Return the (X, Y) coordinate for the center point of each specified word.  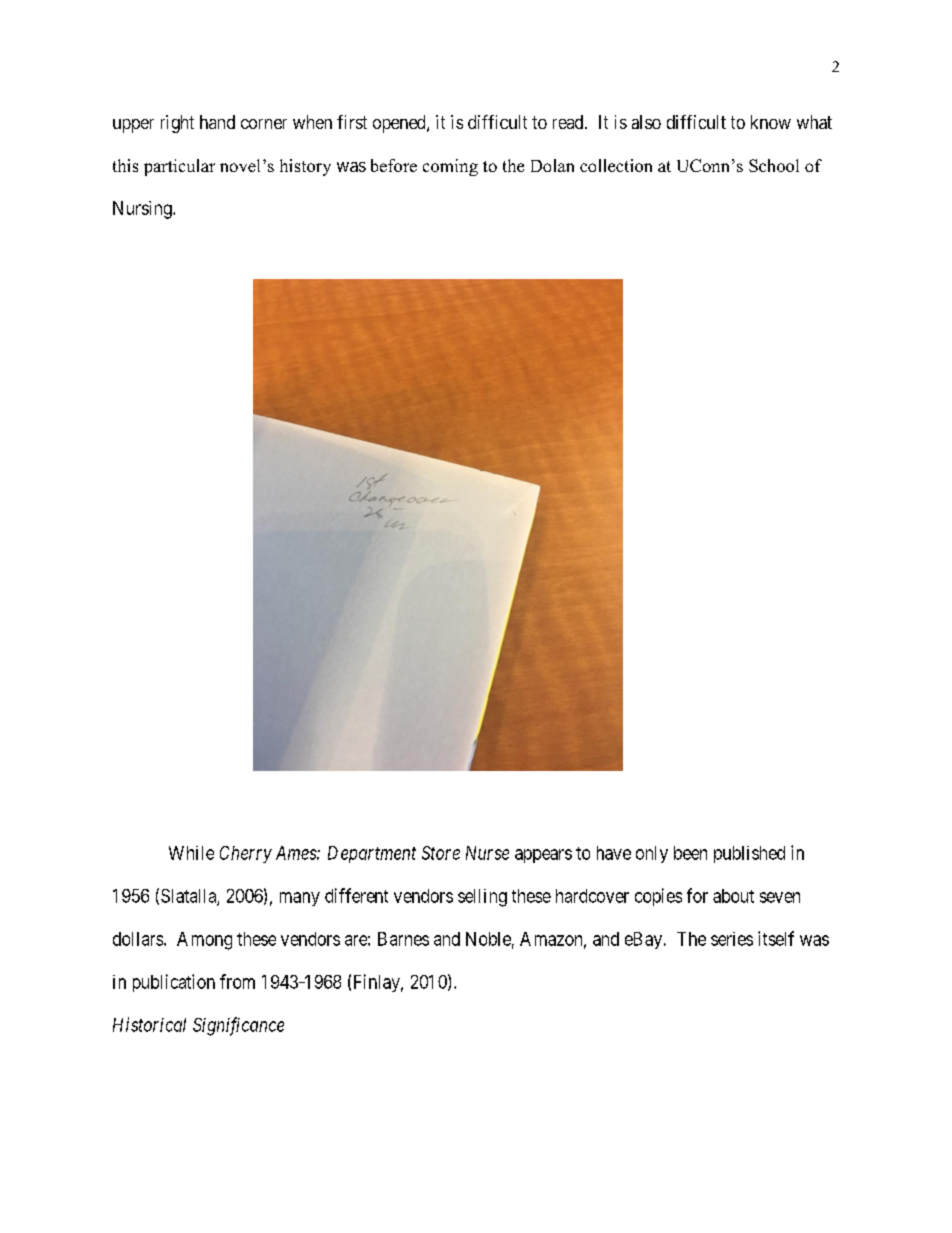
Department (372, 854)
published (749, 854)
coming (450, 167)
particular (179, 167)
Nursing (143, 210)
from (237, 981)
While (191, 853)
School (774, 165)
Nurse (487, 853)
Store (441, 853)
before (394, 165)
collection (616, 165)
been (690, 853)
